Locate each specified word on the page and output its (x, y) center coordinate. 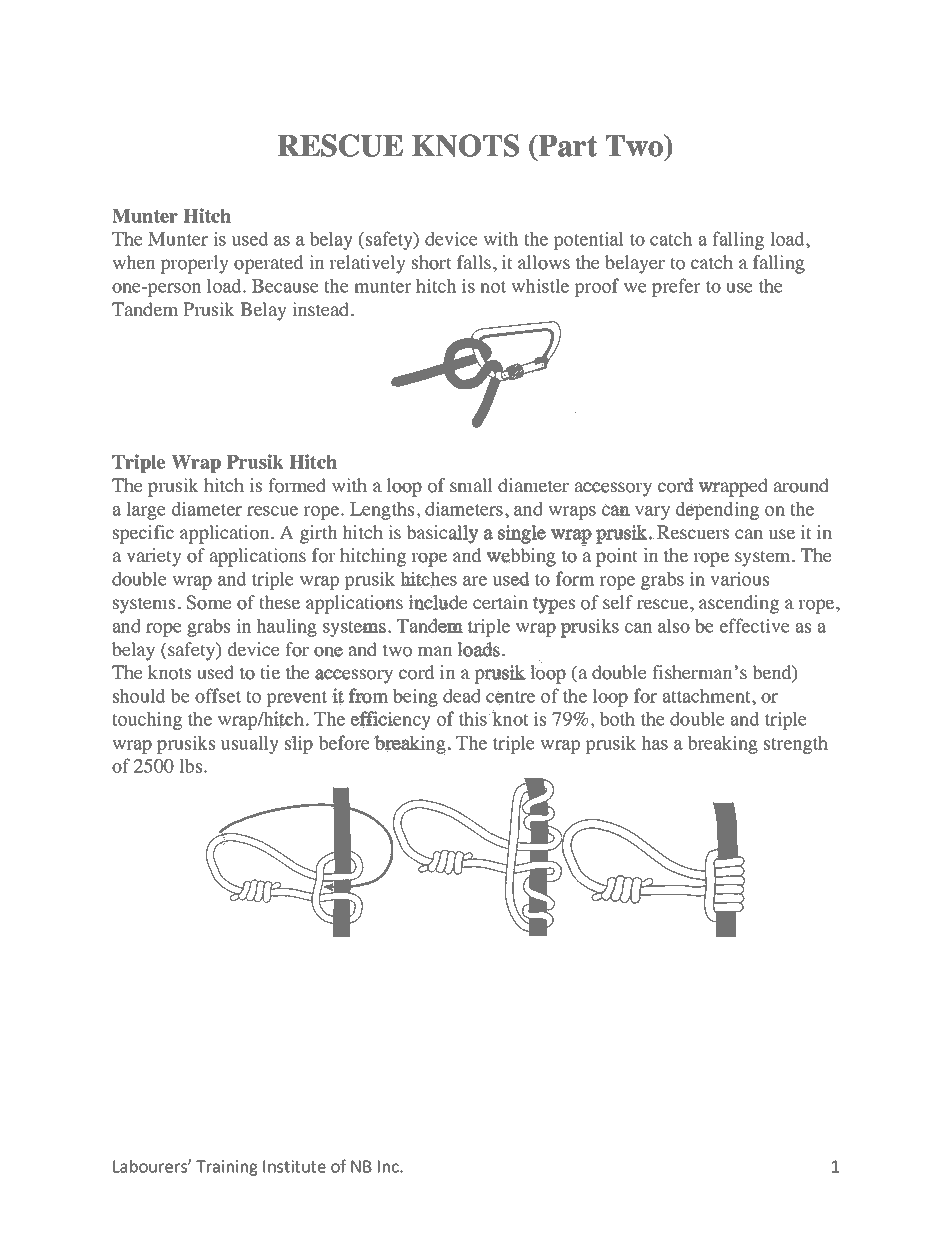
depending (717, 510)
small (471, 485)
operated (268, 264)
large (146, 511)
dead (462, 696)
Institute (294, 1166)
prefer (676, 287)
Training (226, 1168)
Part (567, 145)
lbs (192, 766)
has (654, 743)
